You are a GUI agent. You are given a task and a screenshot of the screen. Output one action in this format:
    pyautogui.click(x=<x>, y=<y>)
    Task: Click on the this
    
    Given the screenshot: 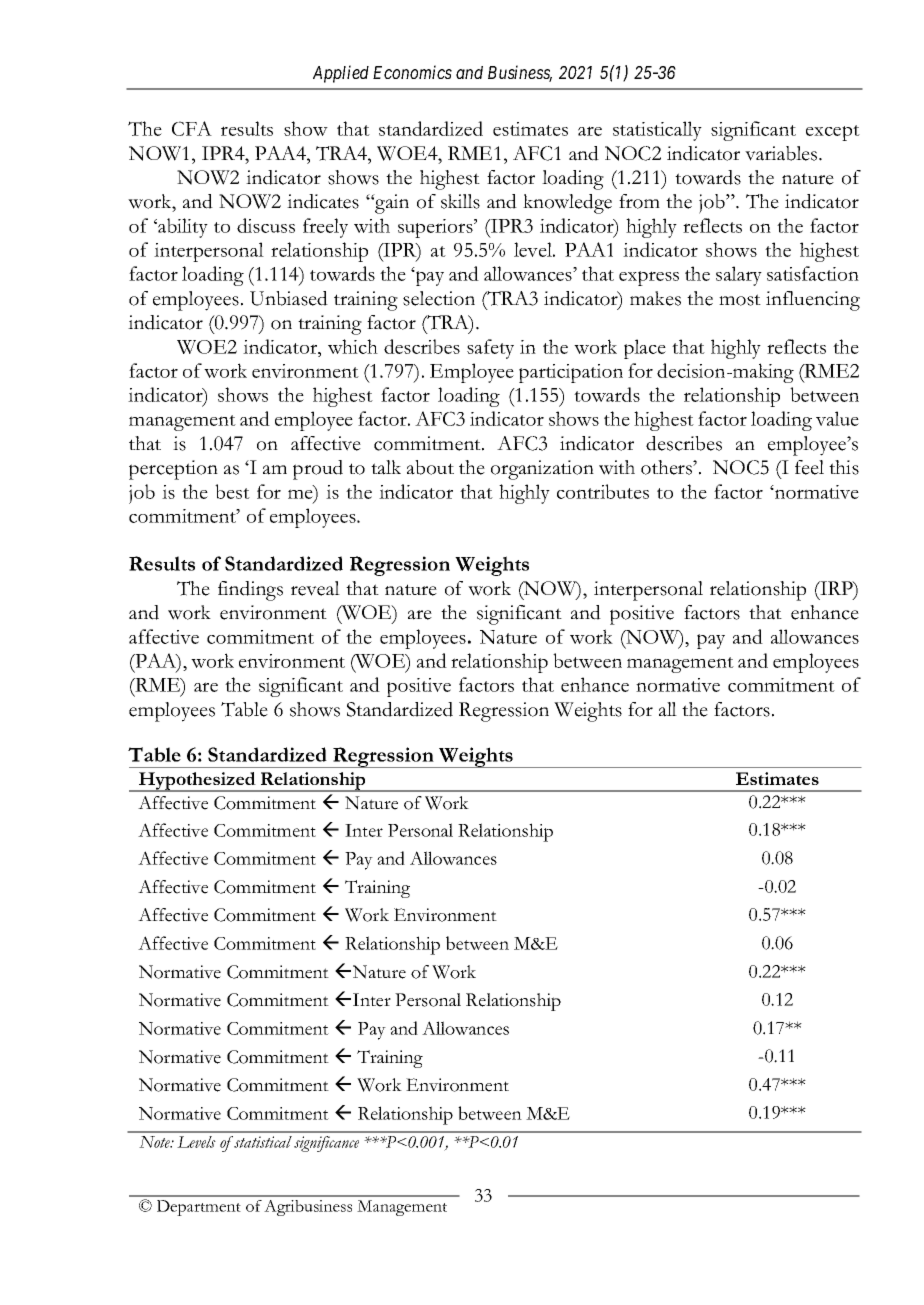 What is the action you would take?
    pyautogui.click(x=844, y=467)
